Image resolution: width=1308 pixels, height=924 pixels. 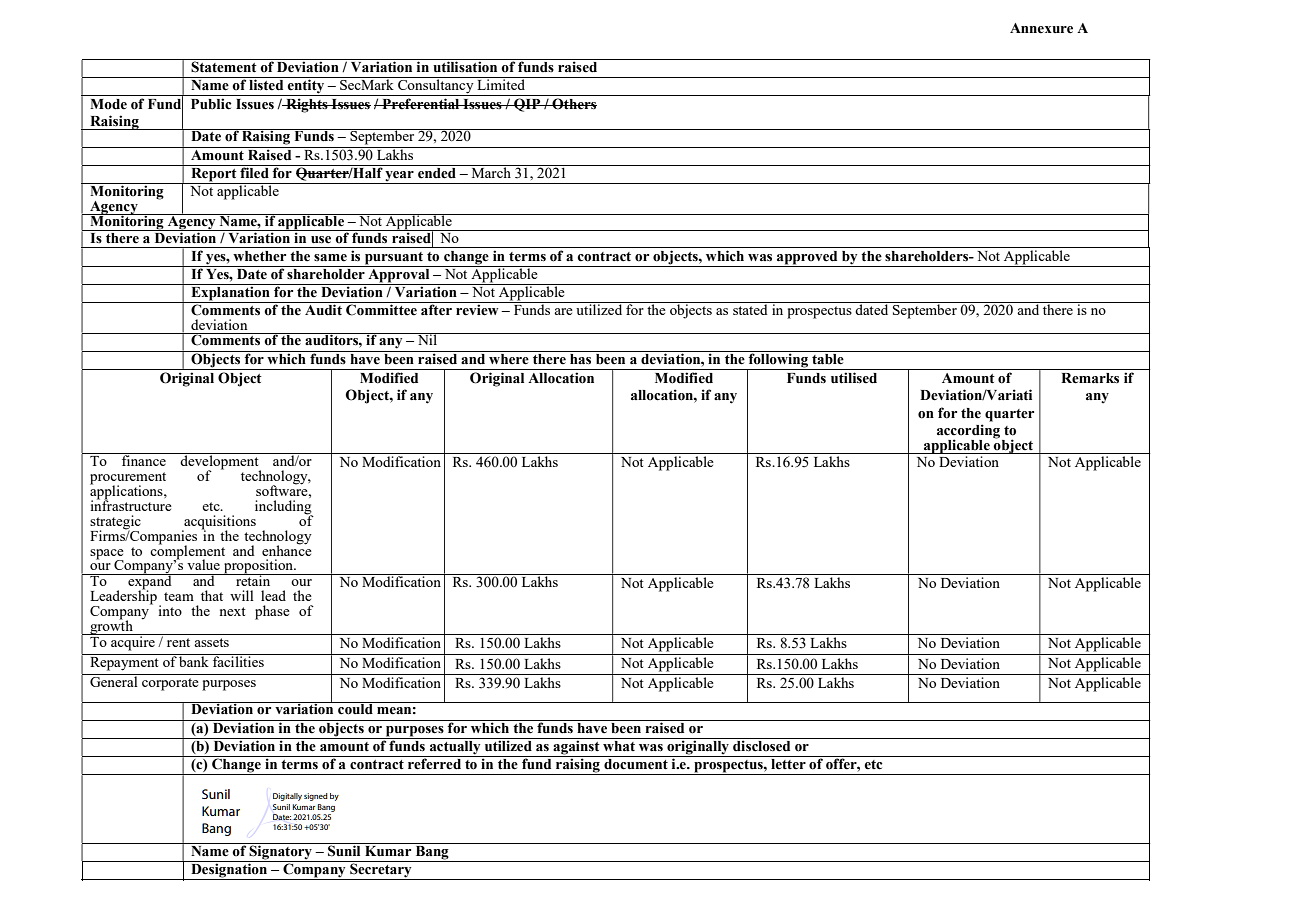 I want to click on approved, so click(x=807, y=259).
